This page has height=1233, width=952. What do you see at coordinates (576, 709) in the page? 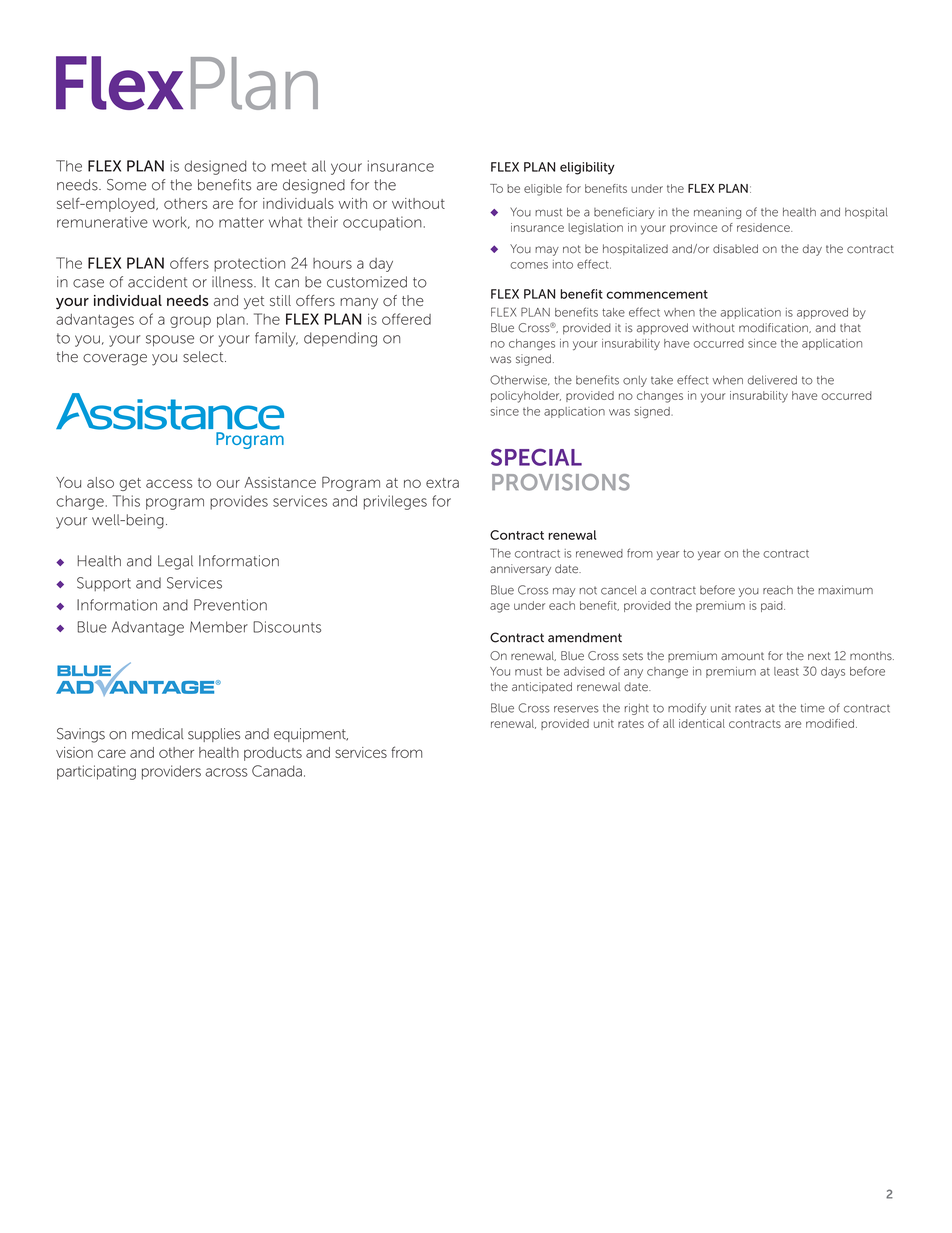
I see `reserves` at bounding box center [576, 709].
